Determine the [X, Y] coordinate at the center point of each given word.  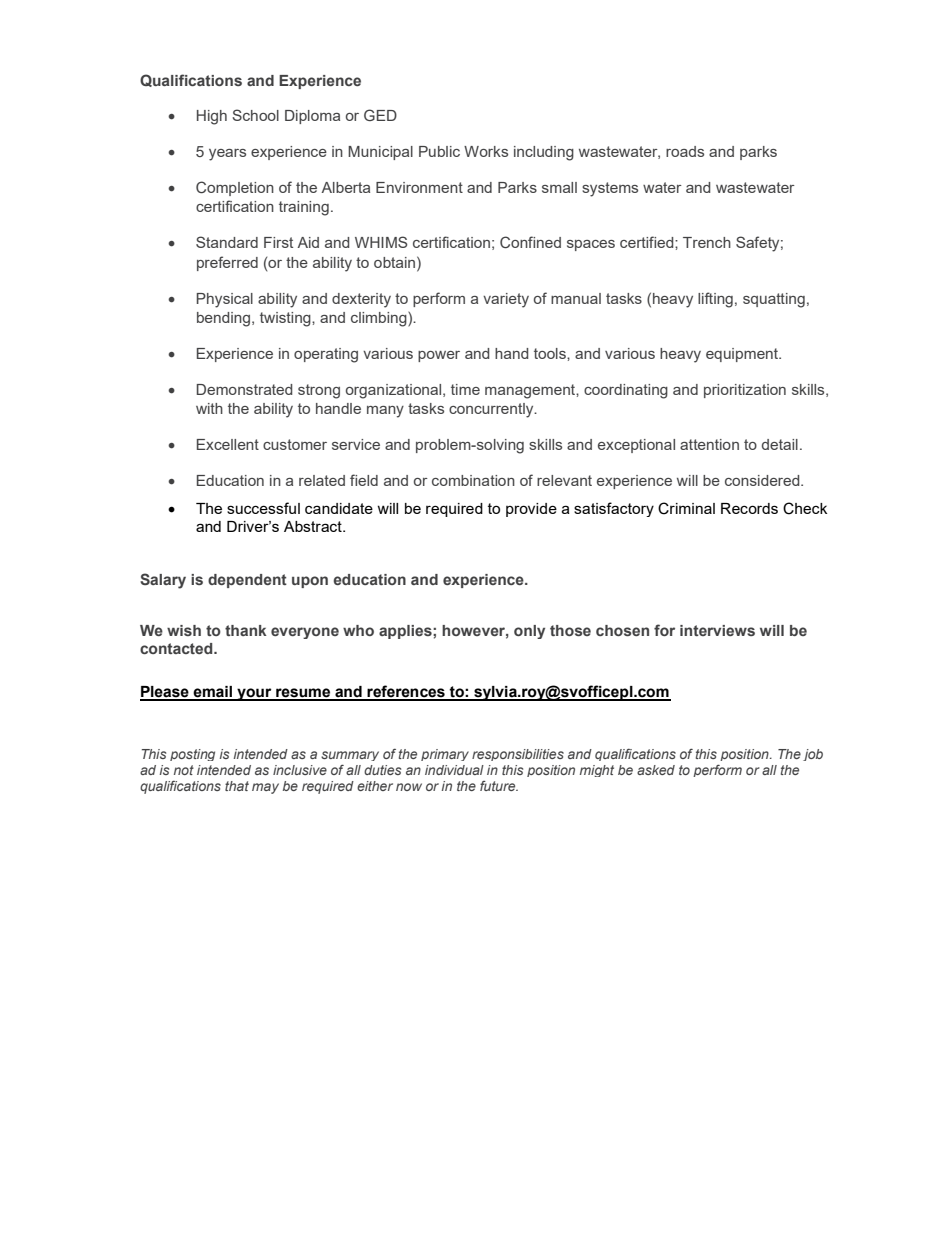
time [465, 389]
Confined [530, 242]
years [227, 155]
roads [685, 151]
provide [531, 510]
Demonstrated [244, 389]
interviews [717, 630]
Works [486, 151]
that [237, 786]
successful [263, 508]
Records [749, 508]
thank [246, 630]
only [529, 632]
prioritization [745, 391]
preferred [227, 263]
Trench [707, 242]
